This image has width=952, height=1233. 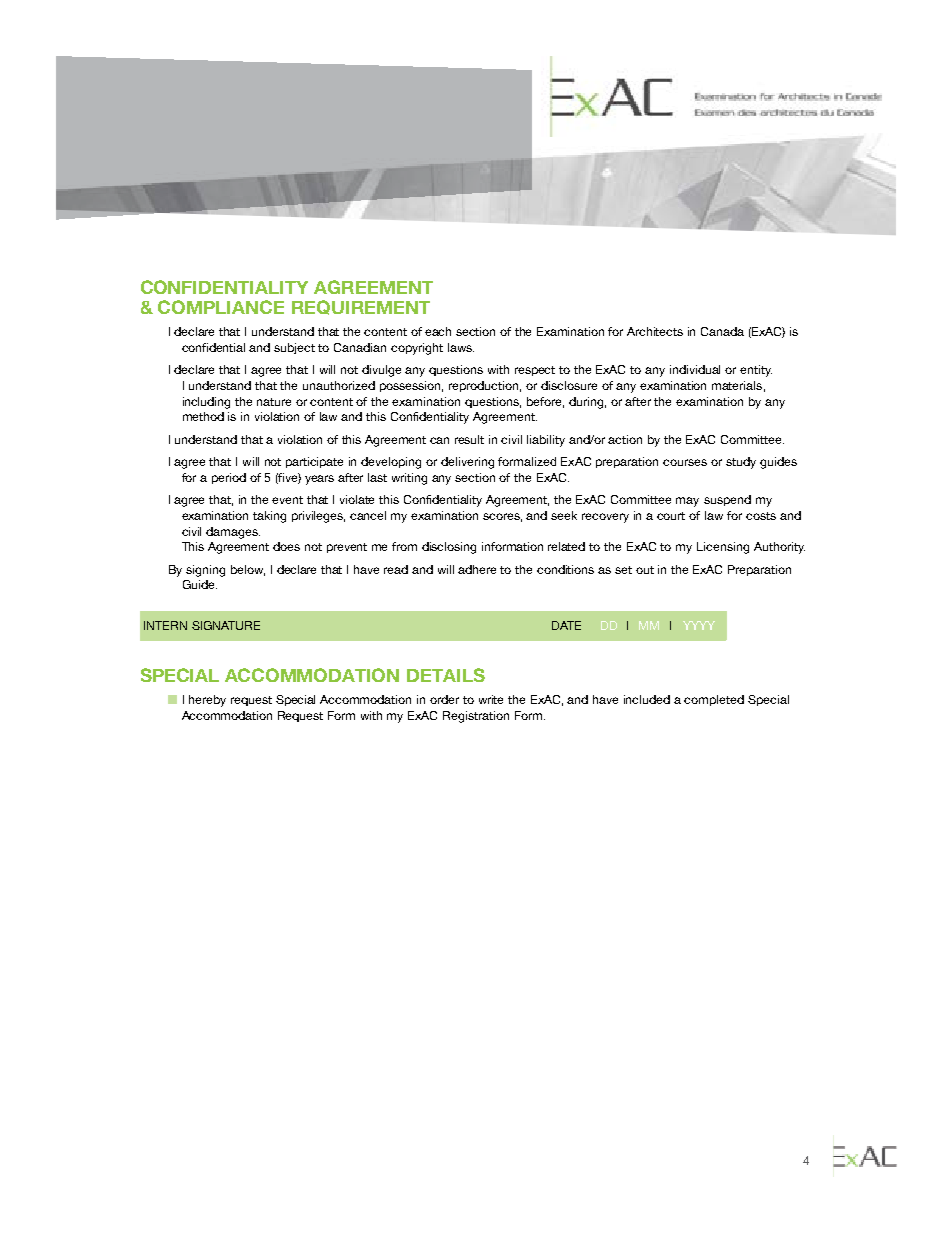 What do you see at coordinates (564, 515) in the image?
I see `seek` at bounding box center [564, 515].
